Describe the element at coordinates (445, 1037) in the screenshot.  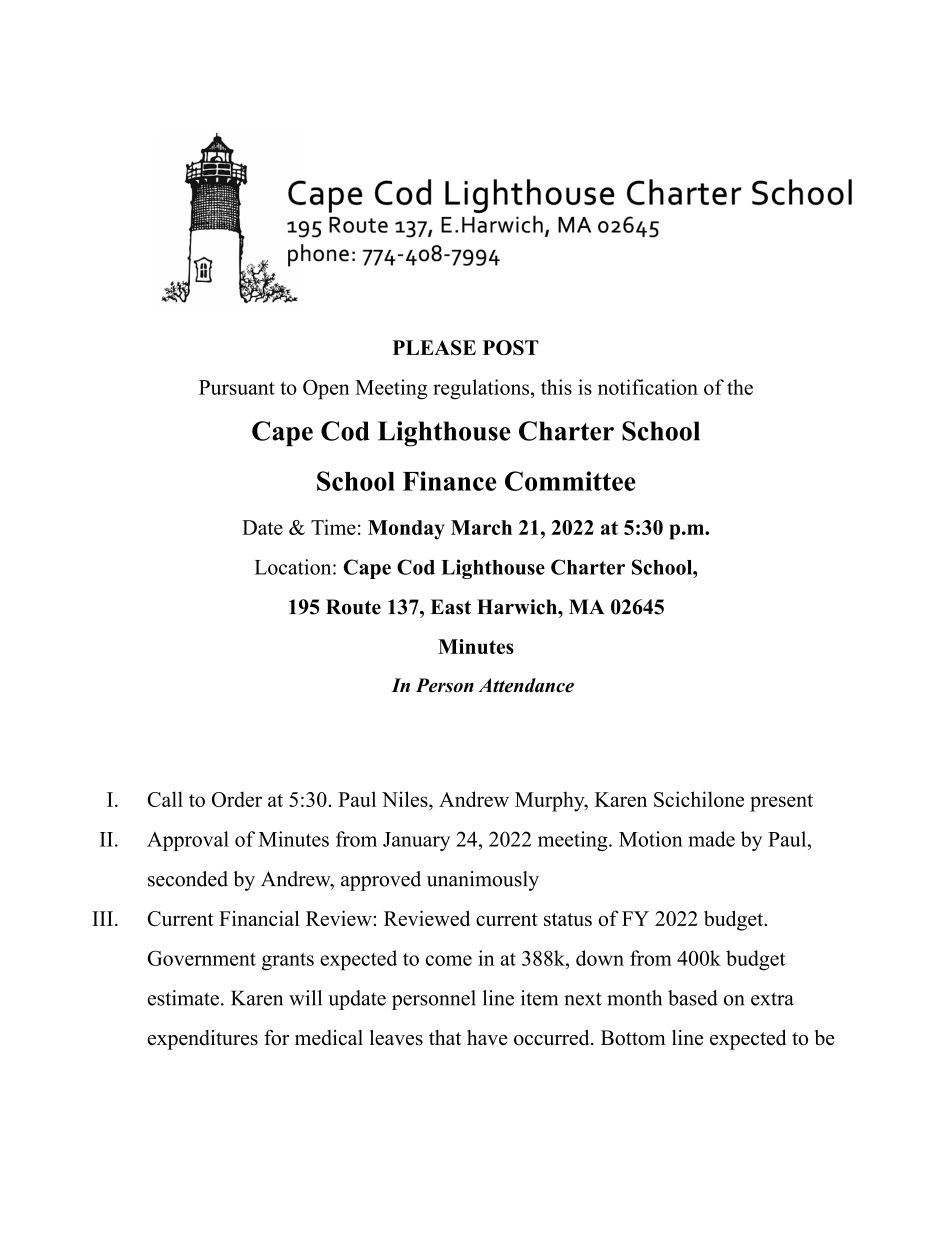
I see `that` at that location.
